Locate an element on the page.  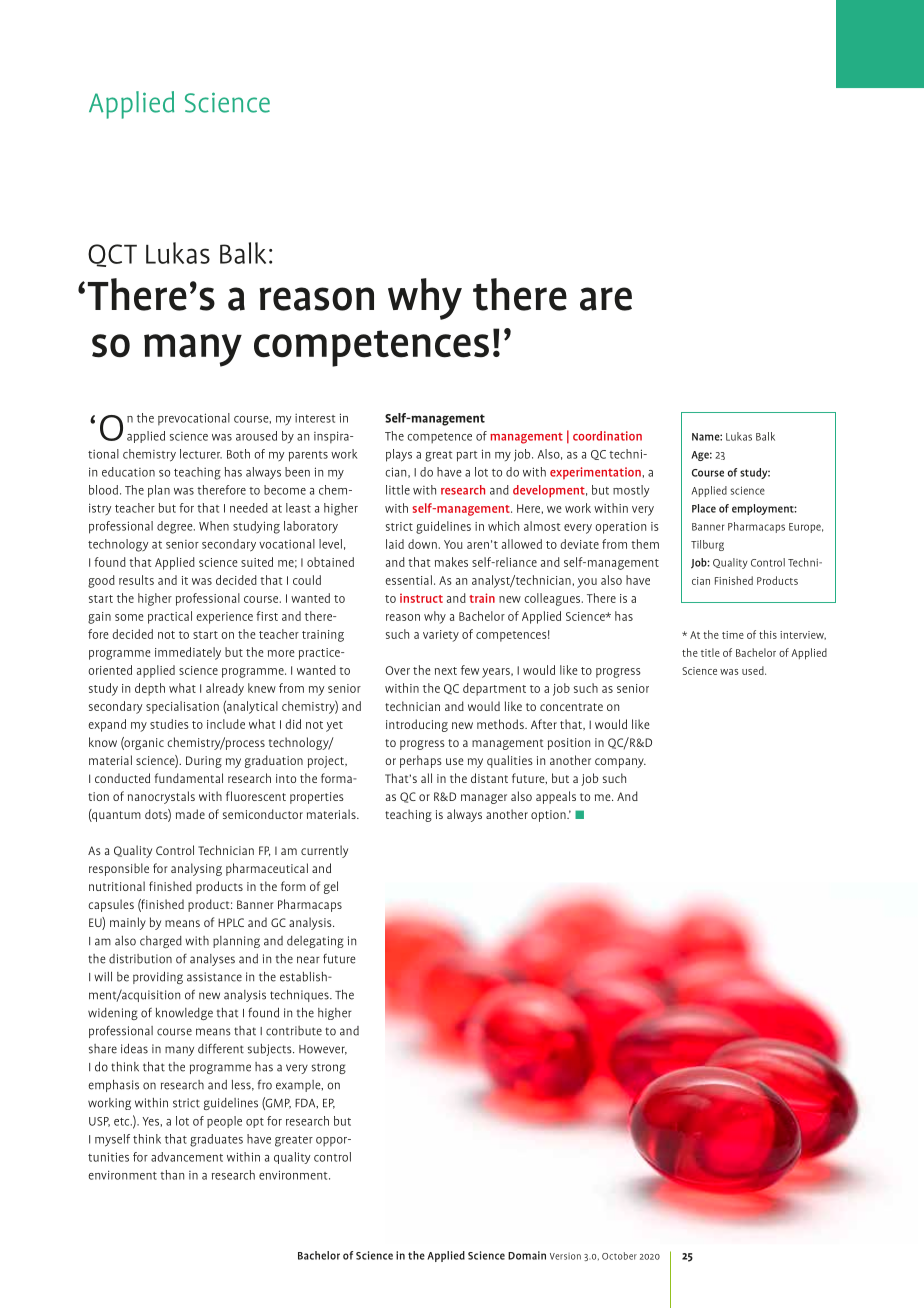
October is located at coordinates (619, 1256).
